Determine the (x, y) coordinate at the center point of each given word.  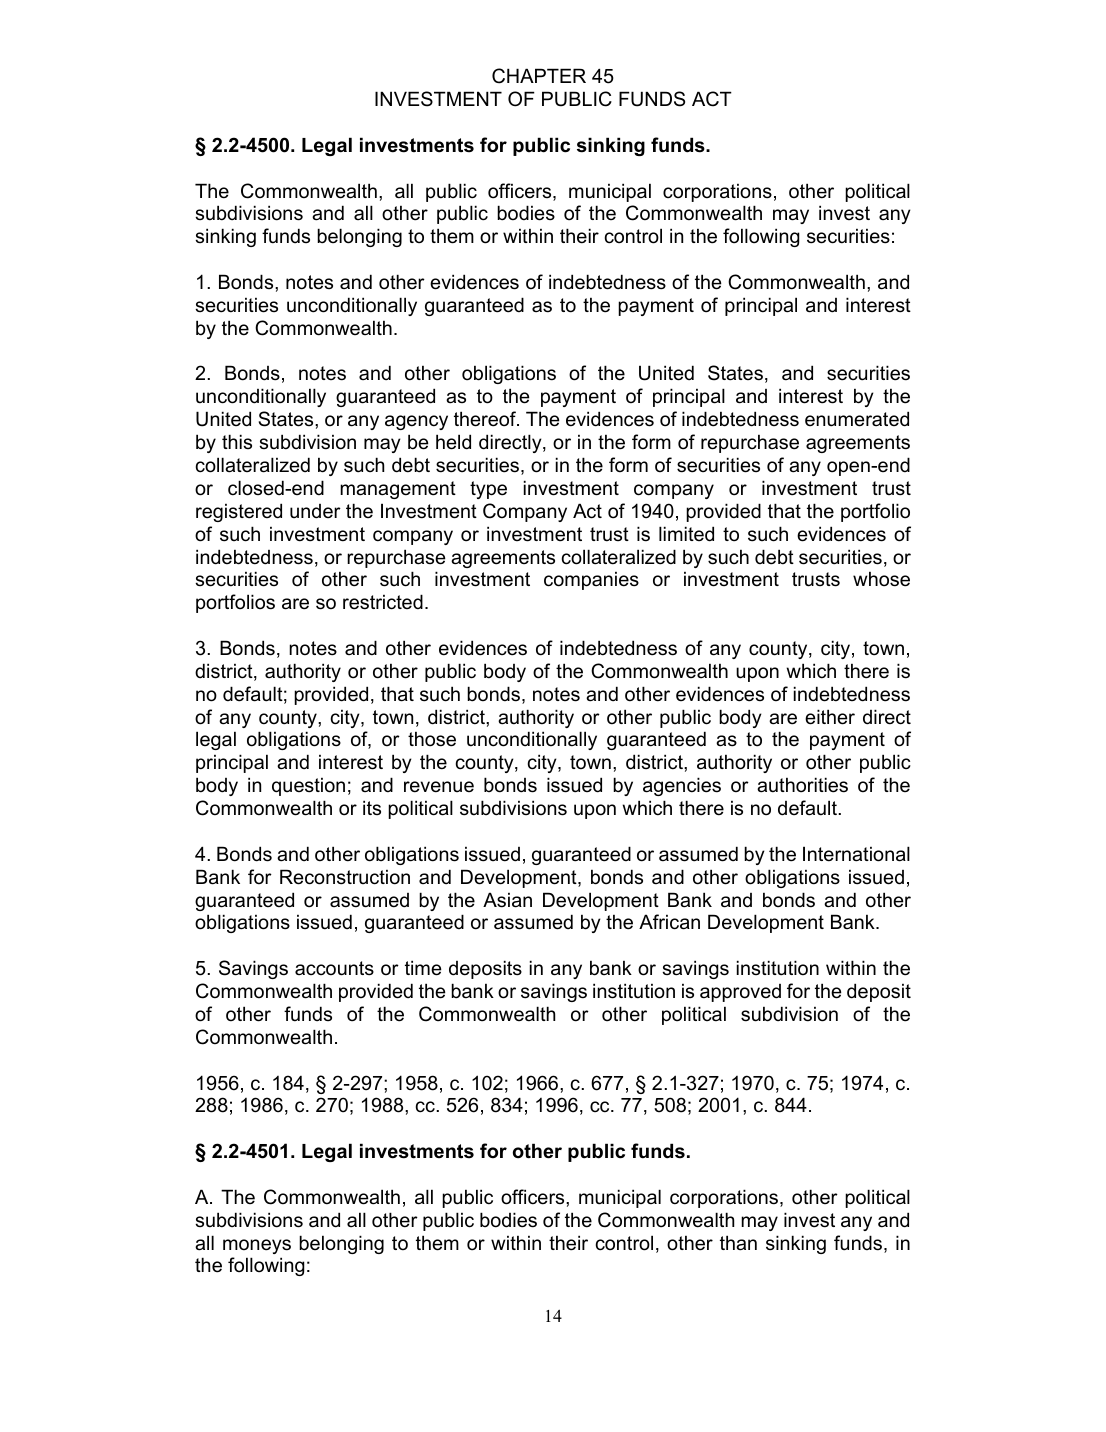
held (453, 442)
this (237, 441)
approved (740, 993)
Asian (507, 900)
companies (591, 581)
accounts (334, 968)
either (830, 717)
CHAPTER (539, 76)
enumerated (857, 419)
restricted (383, 602)
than (738, 1243)
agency (416, 422)
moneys (257, 1246)
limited (686, 534)
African (669, 922)
